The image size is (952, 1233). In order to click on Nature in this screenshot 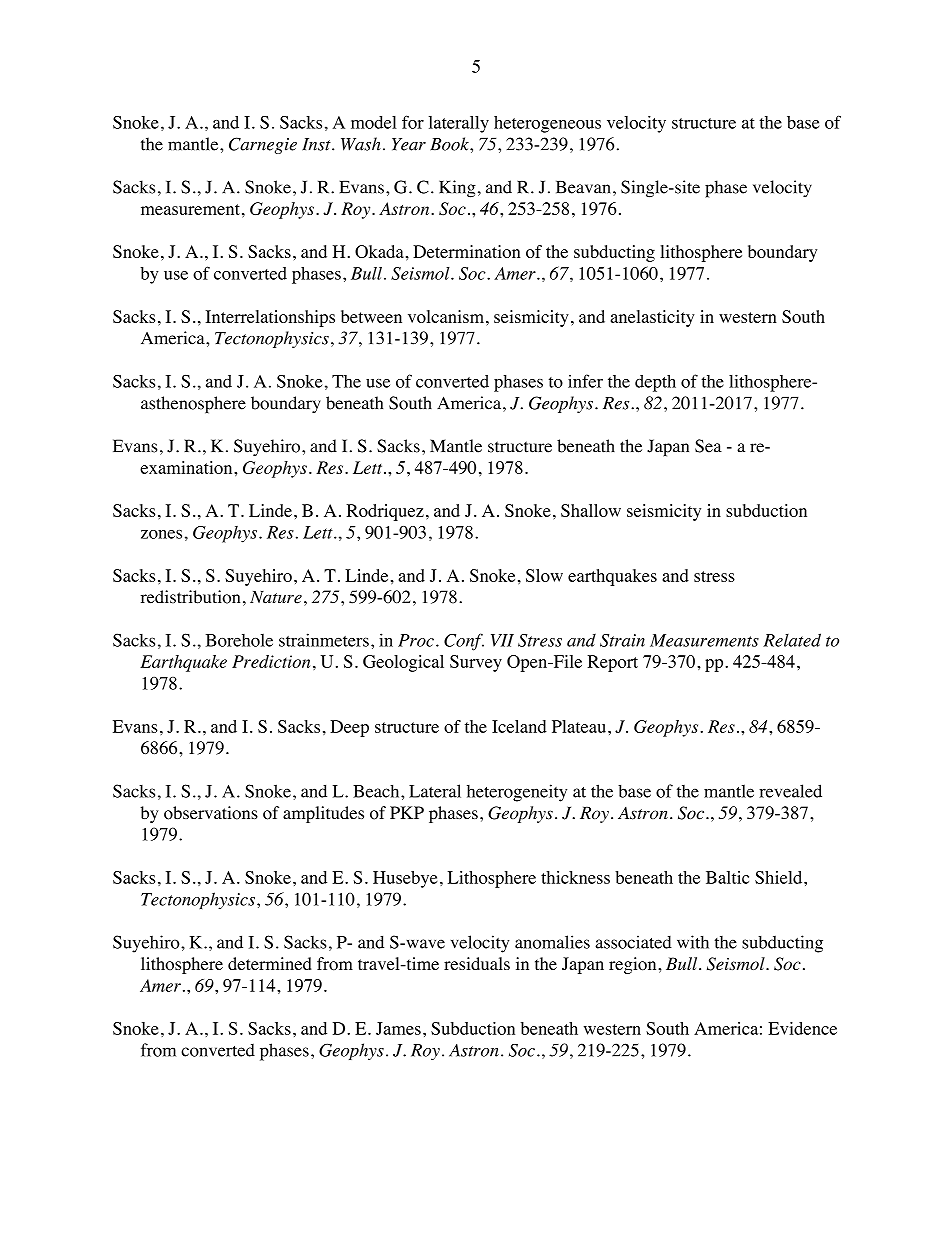, I will do `click(276, 597)`.
